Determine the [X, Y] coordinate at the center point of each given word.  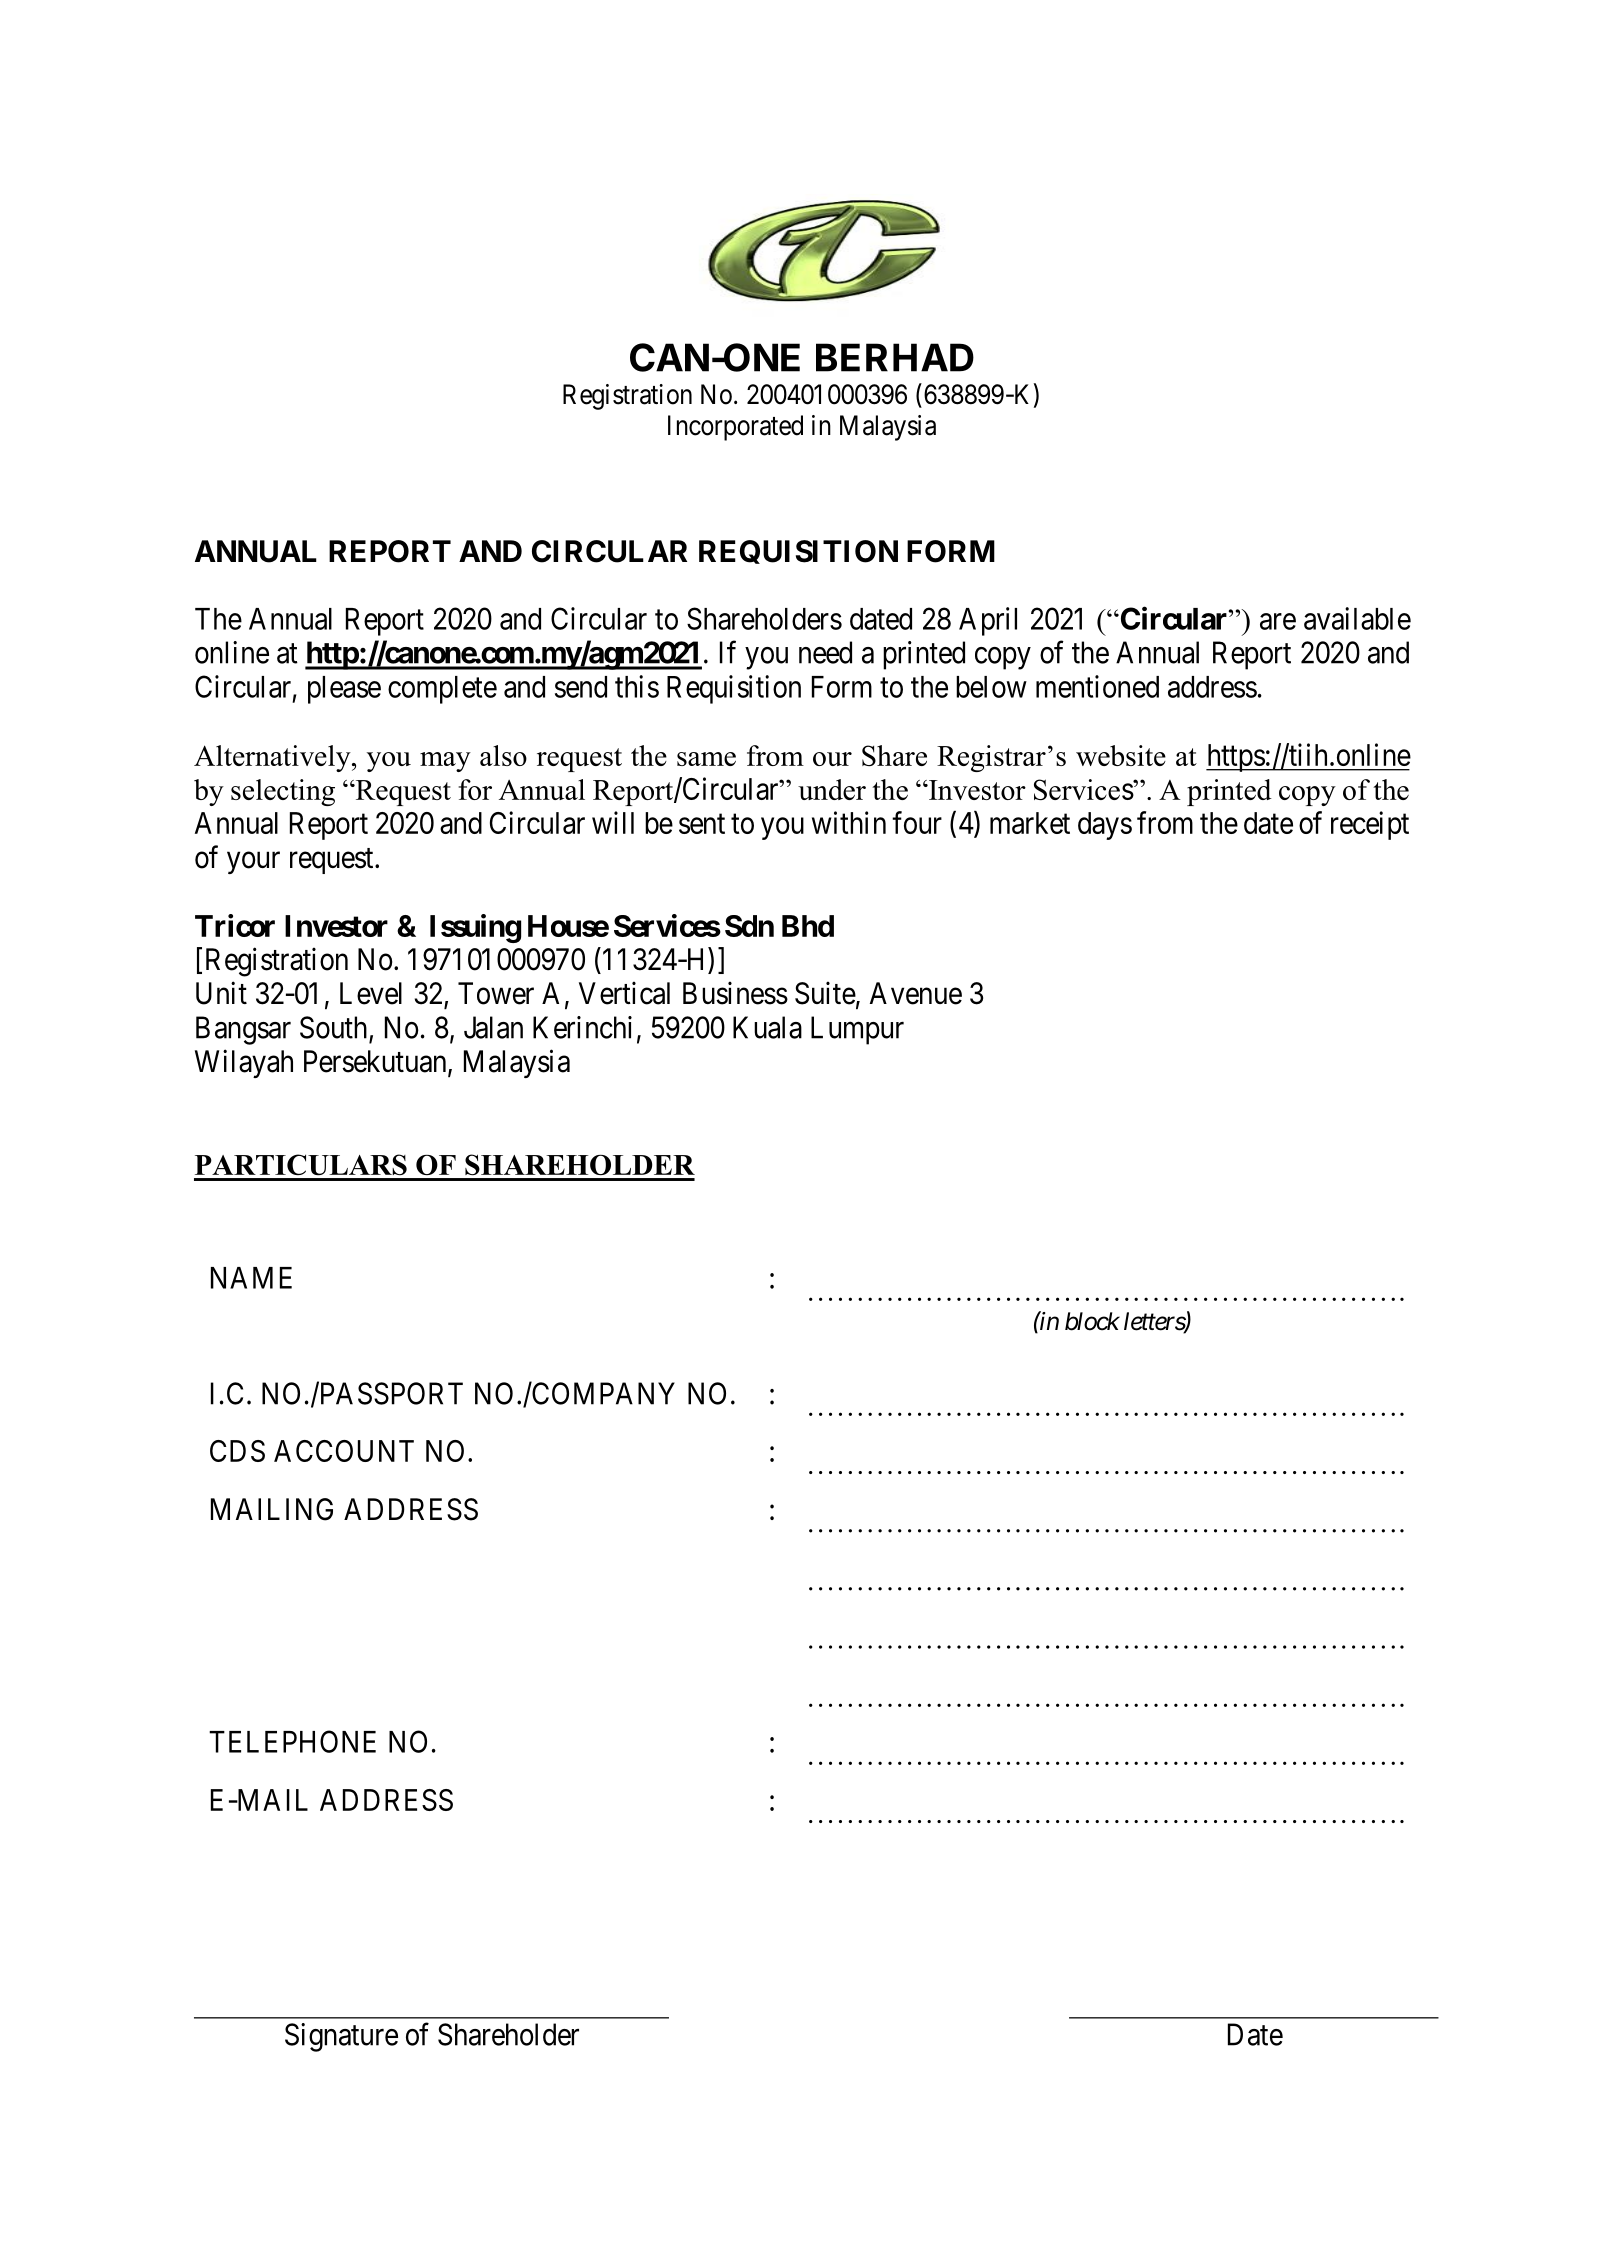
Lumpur [857, 1030]
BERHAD [895, 357]
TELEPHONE [292, 1741]
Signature [341, 2037]
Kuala [767, 1027]
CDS [237, 1451]
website [1121, 755]
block [1092, 1321]
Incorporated [735, 428]
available [1357, 618]
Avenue [916, 993]
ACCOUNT [344, 1451]
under [832, 789]
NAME [251, 1278]
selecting [283, 792]
